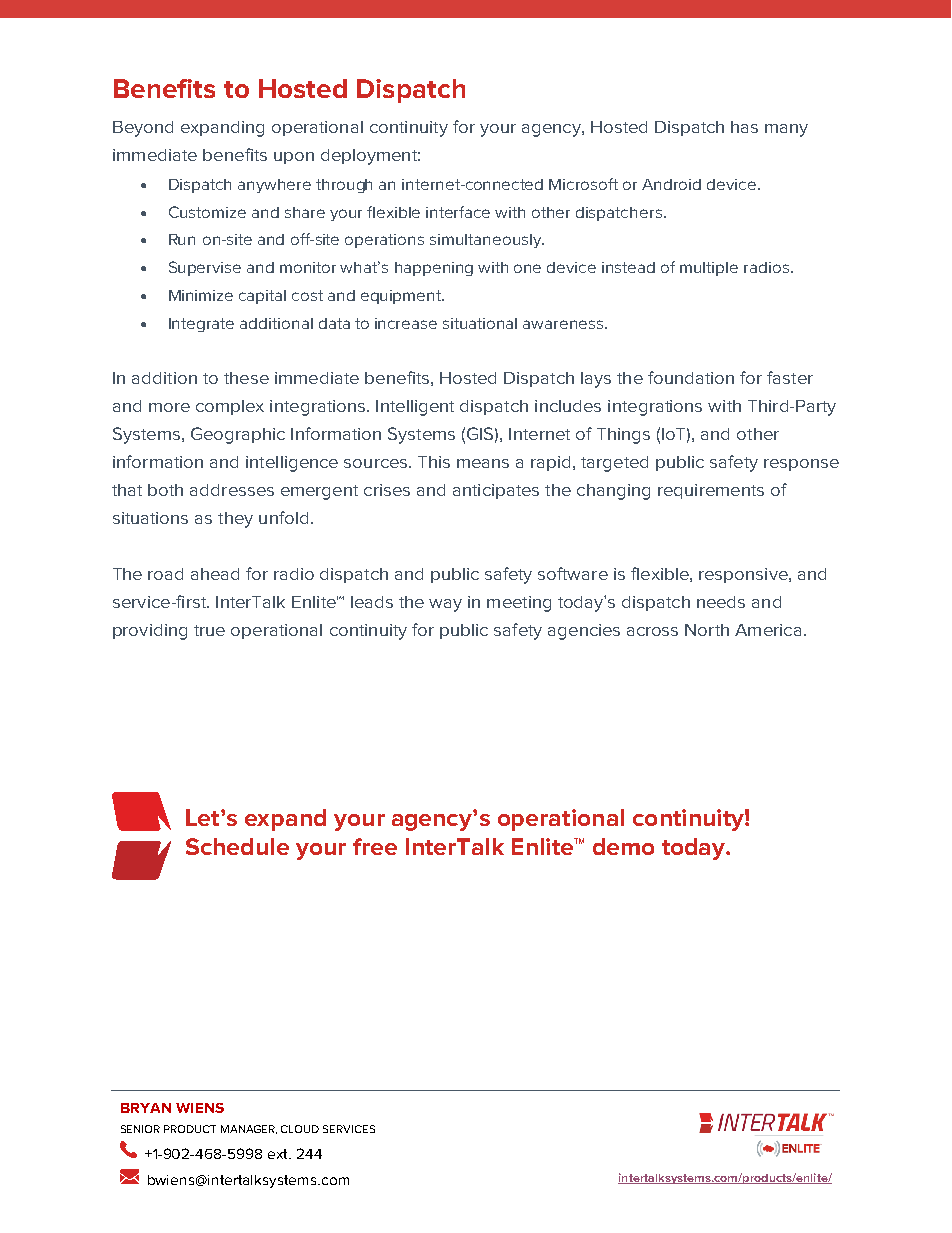 This image has width=952, height=1233. I want to click on has, so click(744, 127).
